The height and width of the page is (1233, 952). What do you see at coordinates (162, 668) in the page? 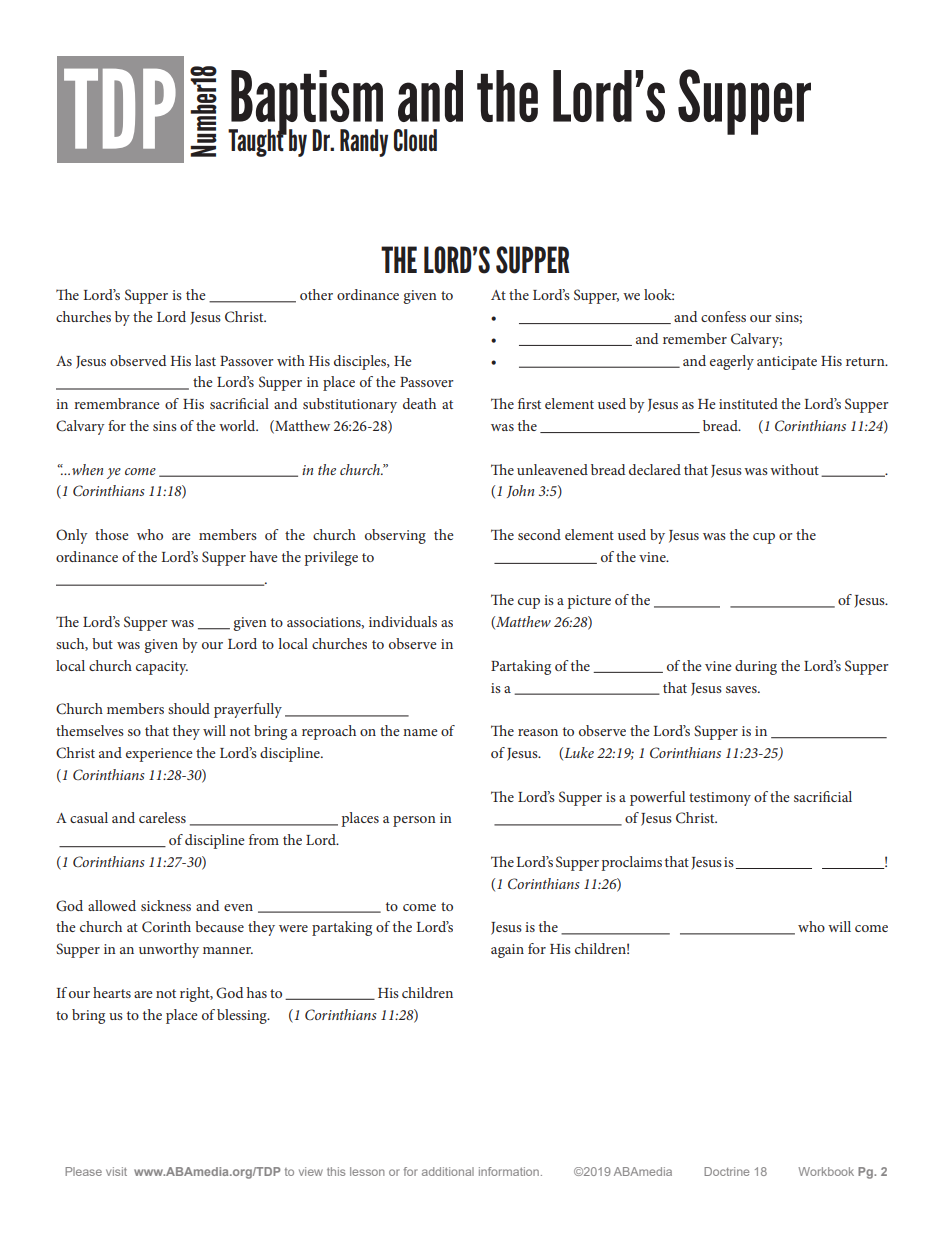
I see `capacity` at bounding box center [162, 668].
